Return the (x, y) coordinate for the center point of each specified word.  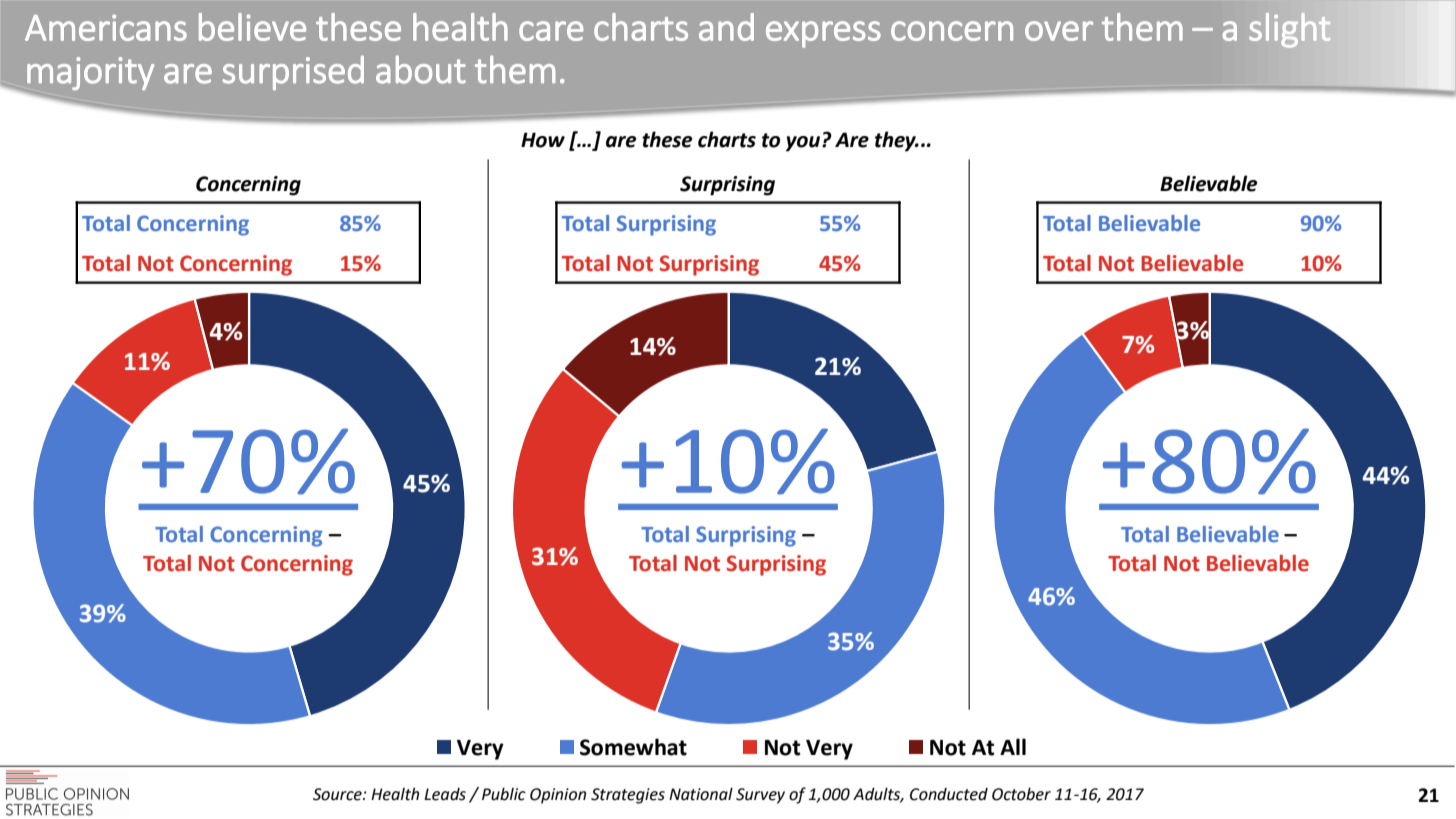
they (897, 141)
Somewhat (633, 747)
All (1013, 746)
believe (252, 27)
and (726, 27)
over (1059, 31)
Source (338, 794)
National (701, 794)
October (1021, 794)
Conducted (949, 794)
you (804, 144)
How (543, 140)
